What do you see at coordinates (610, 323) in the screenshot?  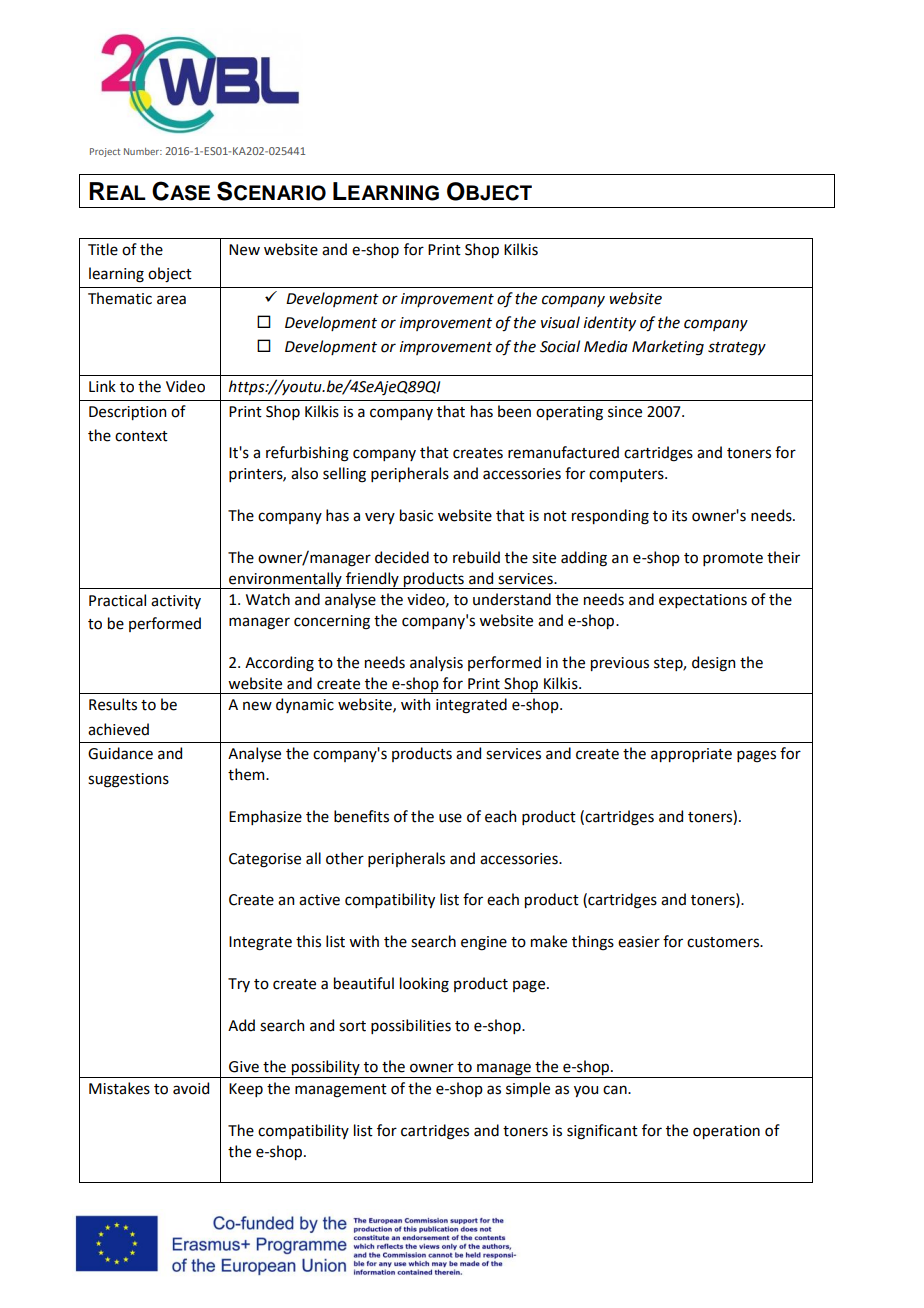 I see `identity` at bounding box center [610, 323].
